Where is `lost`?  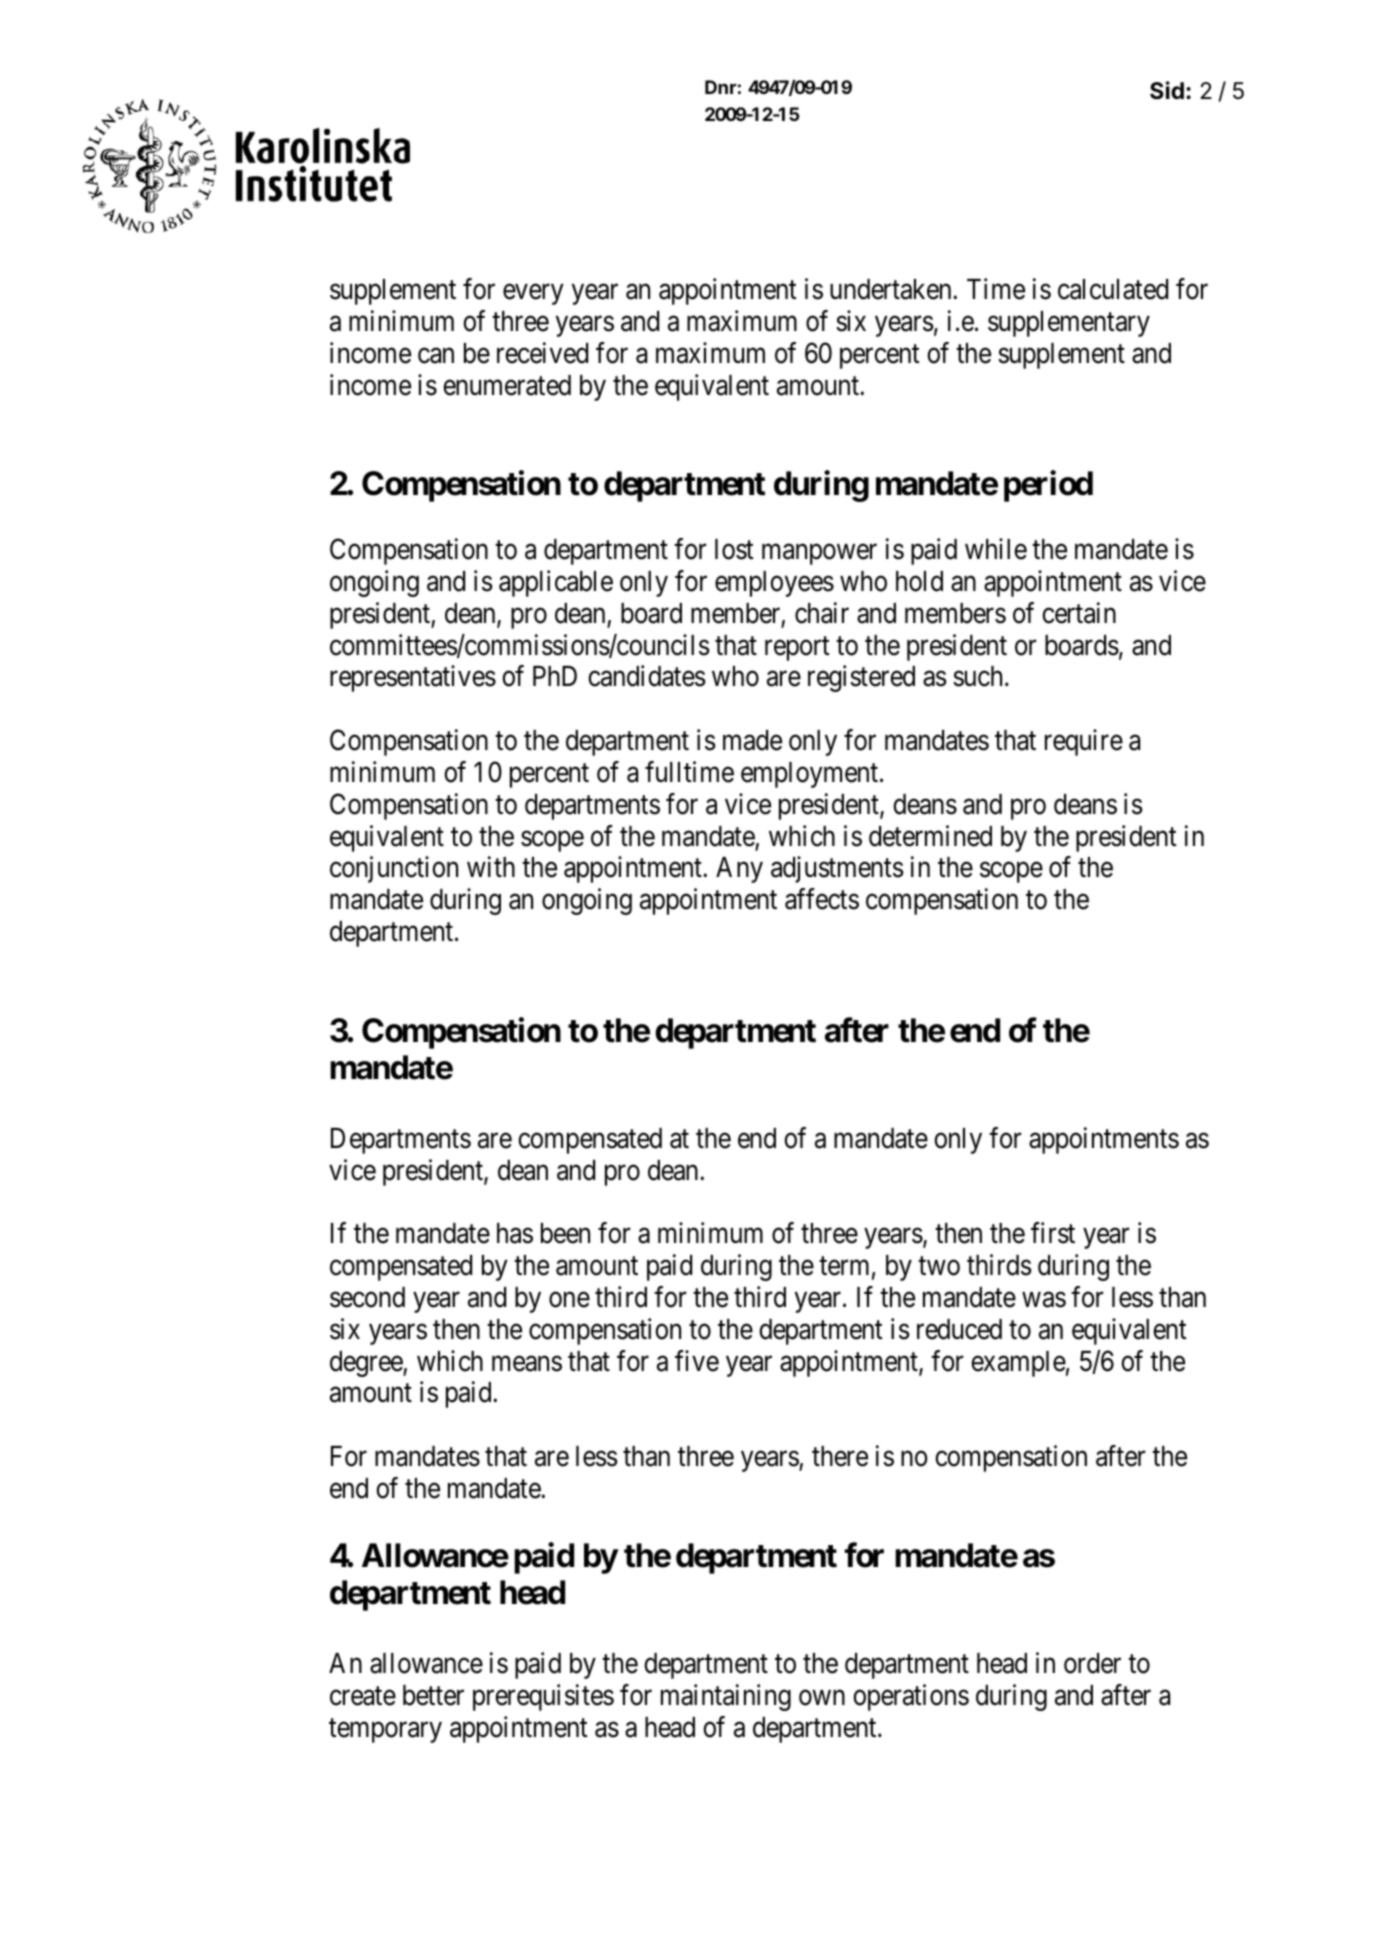
lost is located at coordinates (734, 549).
